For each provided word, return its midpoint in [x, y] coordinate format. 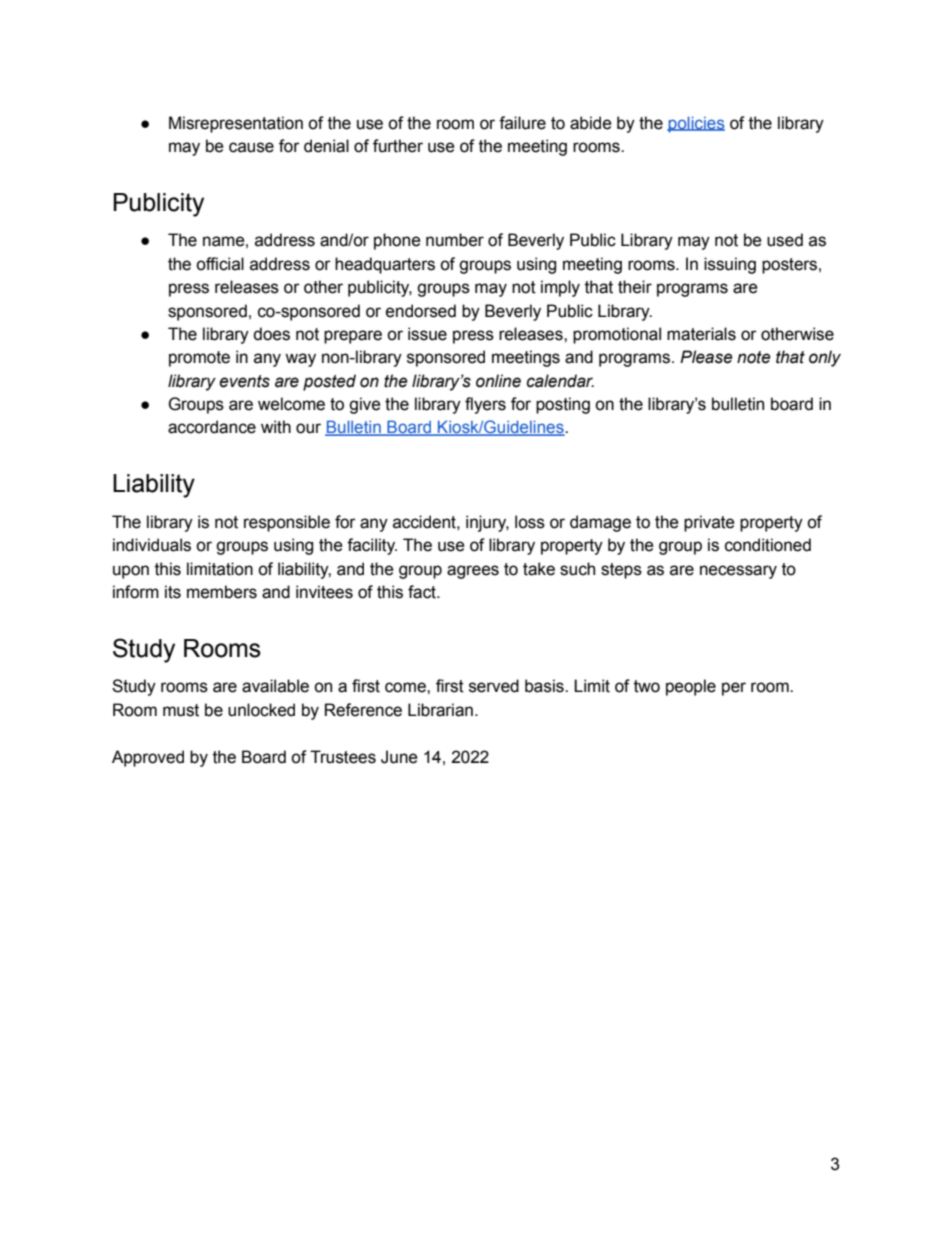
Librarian [440, 710]
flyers [485, 405]
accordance [212, 427]
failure [522, 123]
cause [251, 147]
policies [696, 124]
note [754, 357]
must [181, 710]
